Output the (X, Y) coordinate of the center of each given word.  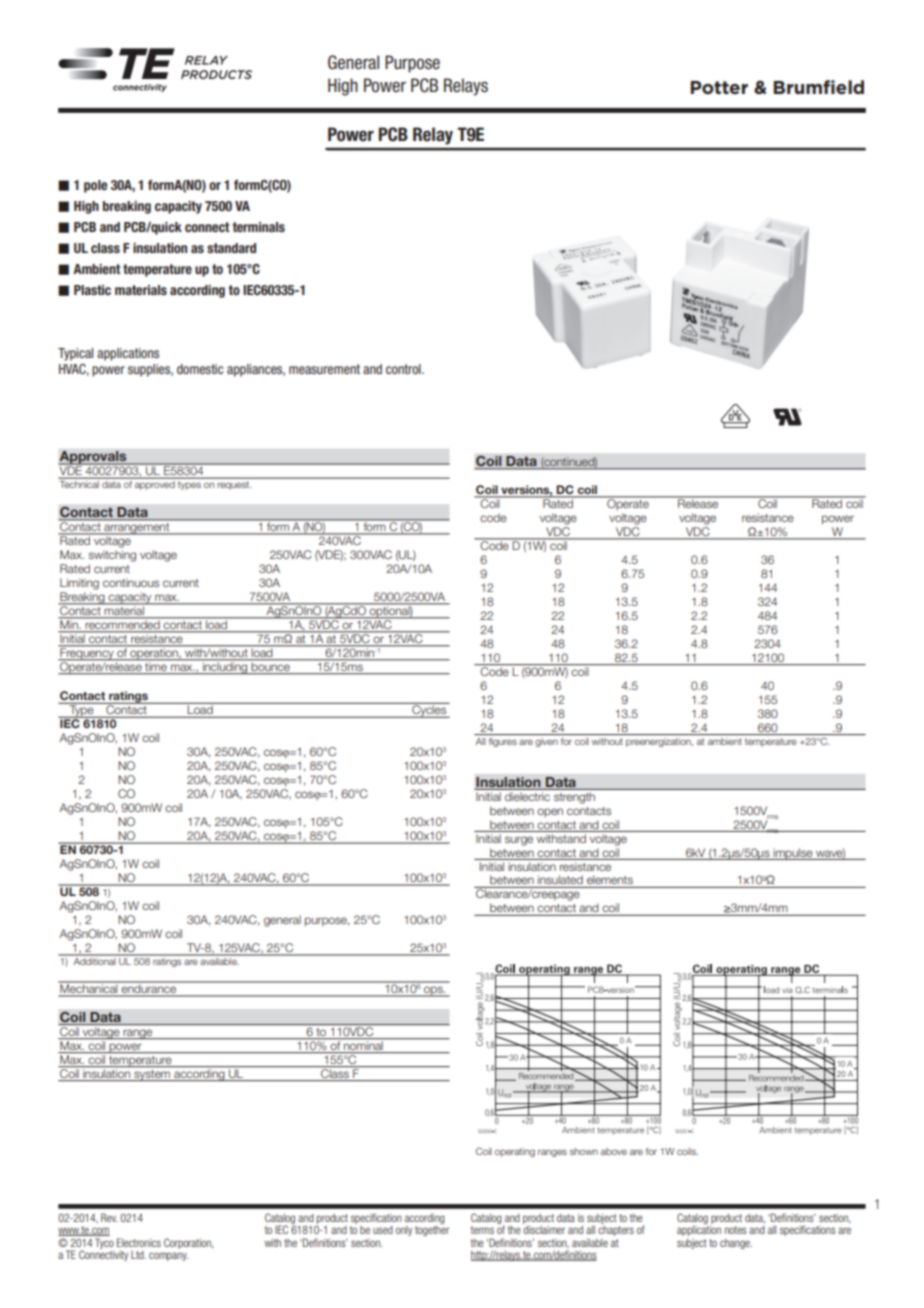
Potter (719, 87)
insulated (560, 879)
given (546, 742)
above (614, 1151)
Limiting (79, 584)
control (404, 369)
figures (503, 742)
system (152, 1075)
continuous (131, 582)
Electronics (139, 1242)
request (234, 485)
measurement (324, 369)
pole (95, 186)
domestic (200, 369)
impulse (793, 854)
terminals (258, 227)
